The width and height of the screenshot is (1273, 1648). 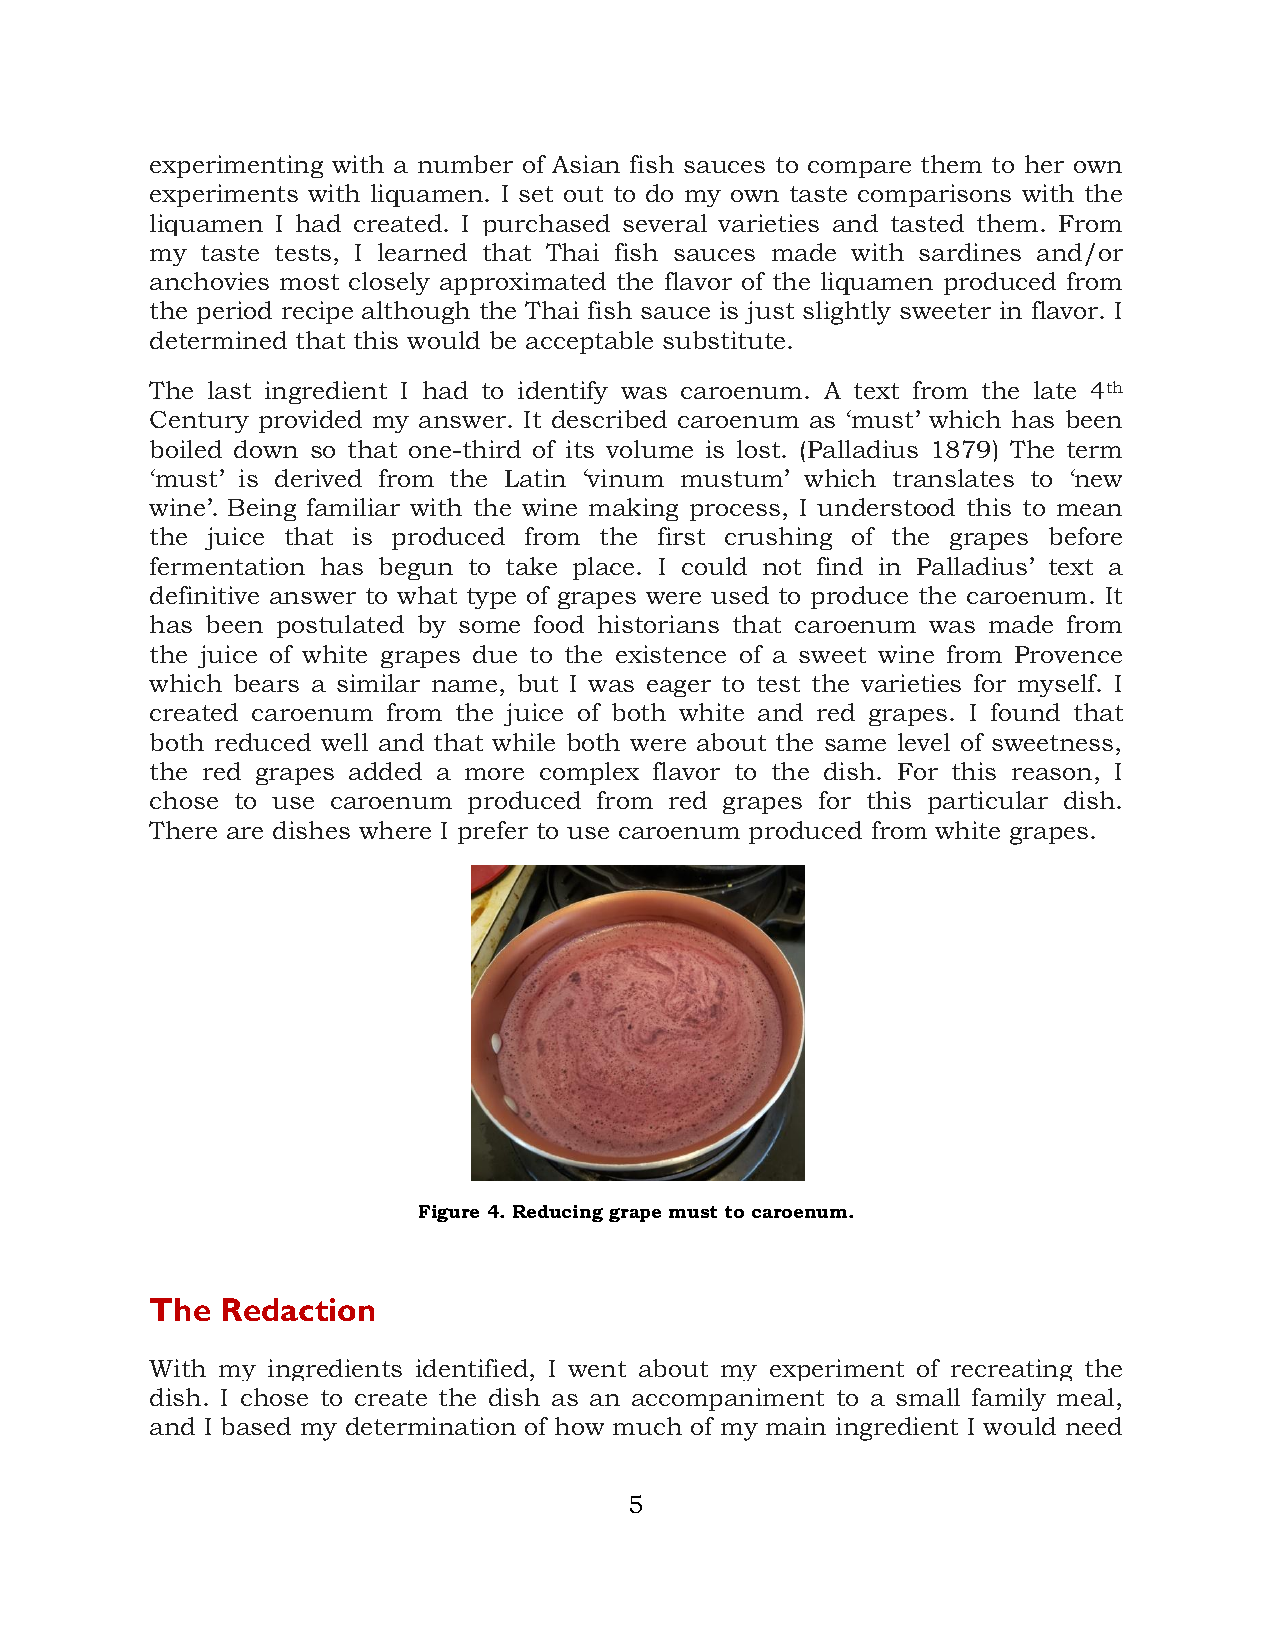 I want to click on recreating, so click(x=1011, y=1370).
